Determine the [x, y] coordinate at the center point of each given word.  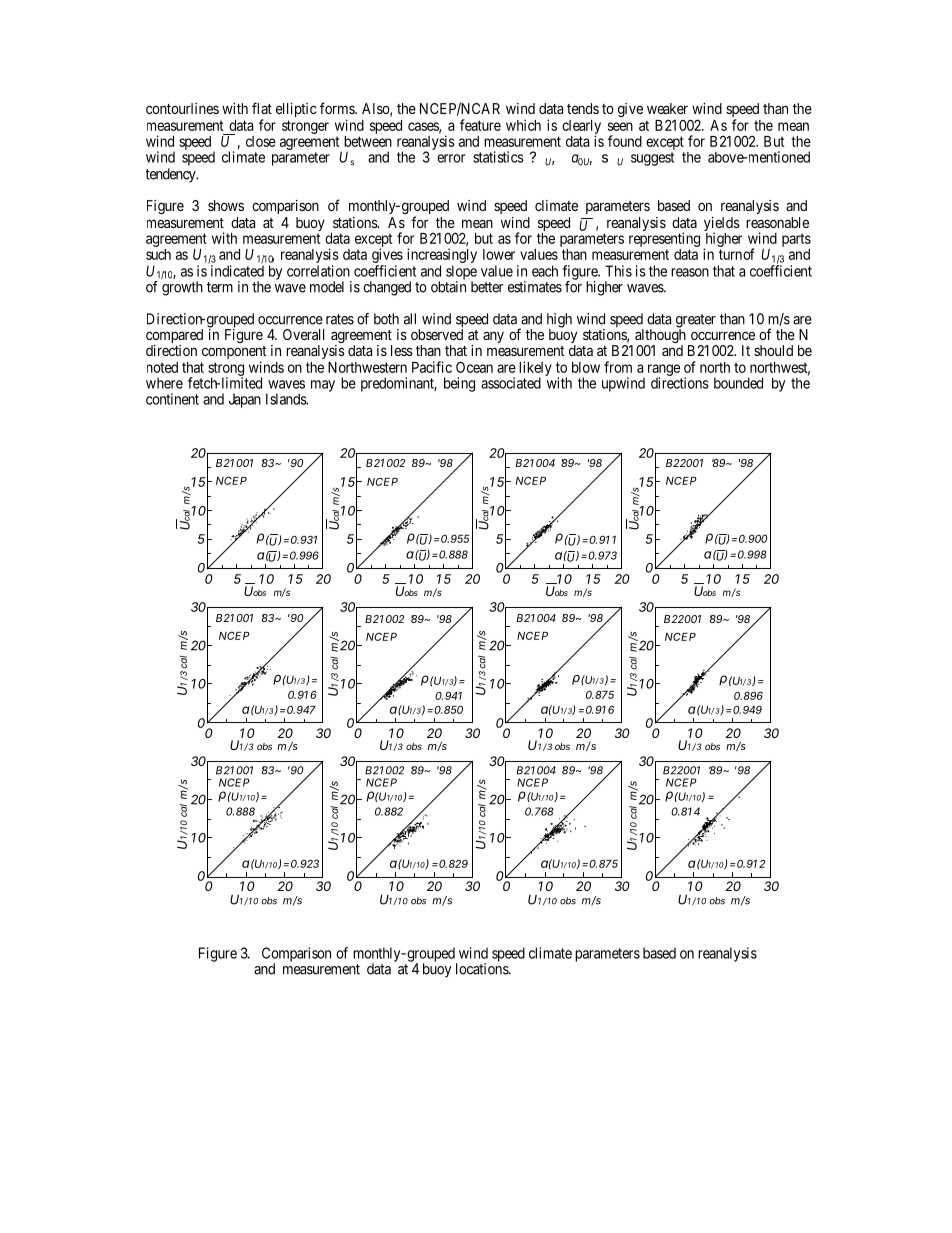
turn [730, 254]
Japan [245, 400]
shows [226, 205]
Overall [303, 334]
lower [499, 254]
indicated [237, 271]
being [459, 384]
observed [437, 333]
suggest [652, 159]
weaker [667, 108]
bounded [738, 383]
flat [262, 108]
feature [480, 125]
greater [696, 322]
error [451, 158]
